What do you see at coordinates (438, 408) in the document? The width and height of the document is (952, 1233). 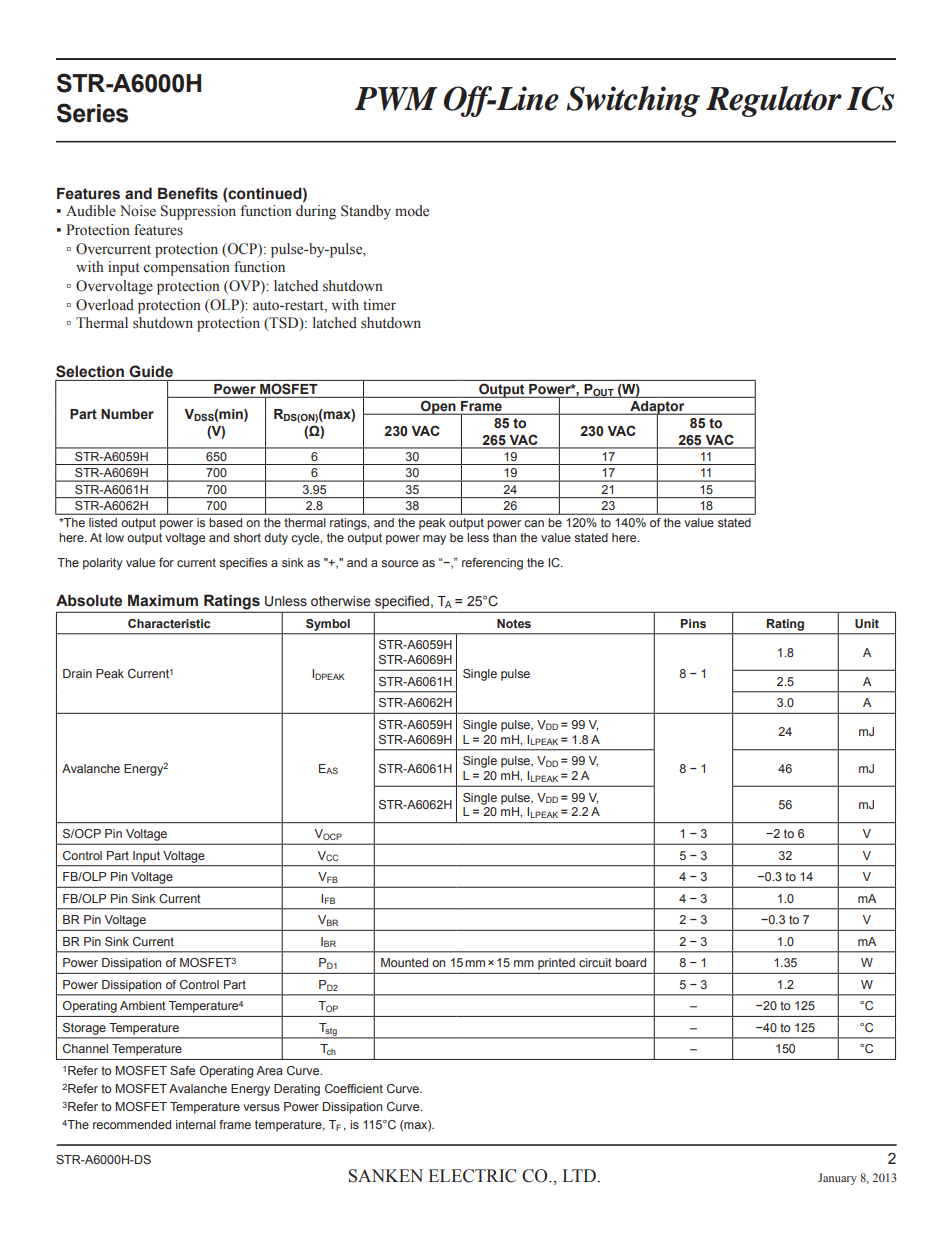 I see `Open` at bounding box center [438, 408].
